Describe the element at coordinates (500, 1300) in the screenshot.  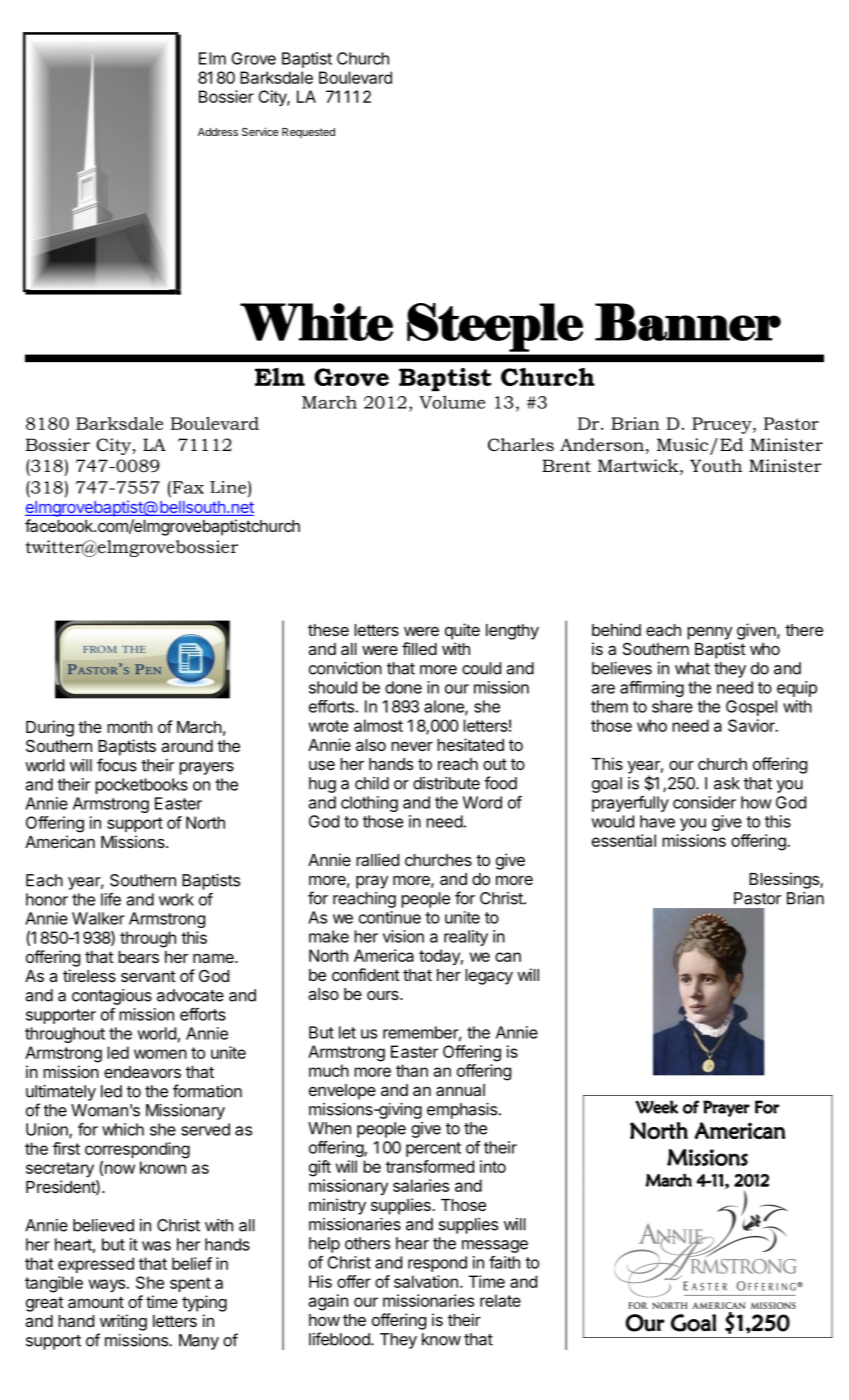
I see `relate` at that location.
